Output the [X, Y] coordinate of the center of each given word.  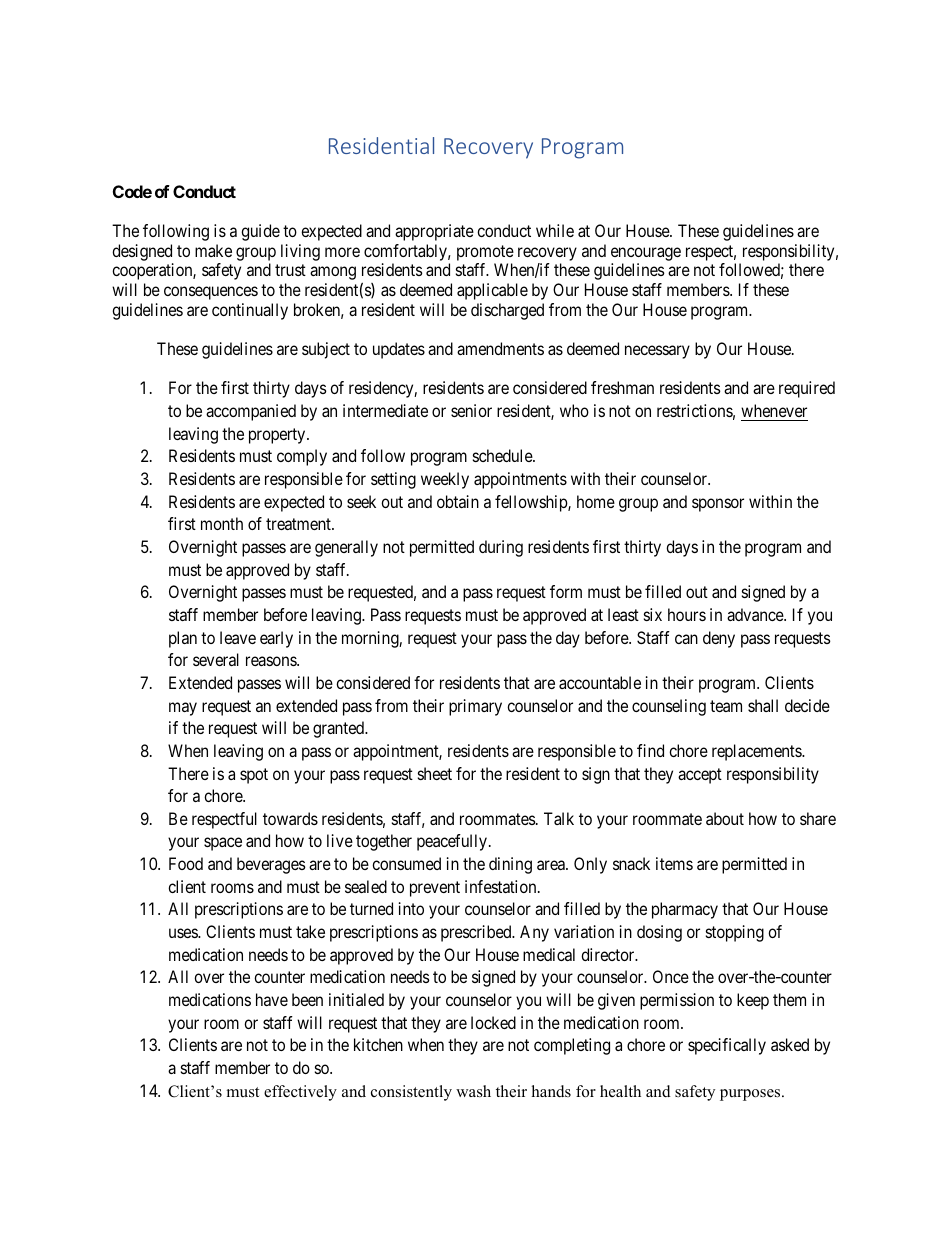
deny [719, 639]
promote [485, 253]
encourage [646, 254]
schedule [503, 455]
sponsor [718, 505]
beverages [271, 865]
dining [510, 865]
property [278, 436]
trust [290, 270]
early [276, 639]
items [674, 863]
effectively [300, 1093]
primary [475, 707]
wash [473, 1091]
